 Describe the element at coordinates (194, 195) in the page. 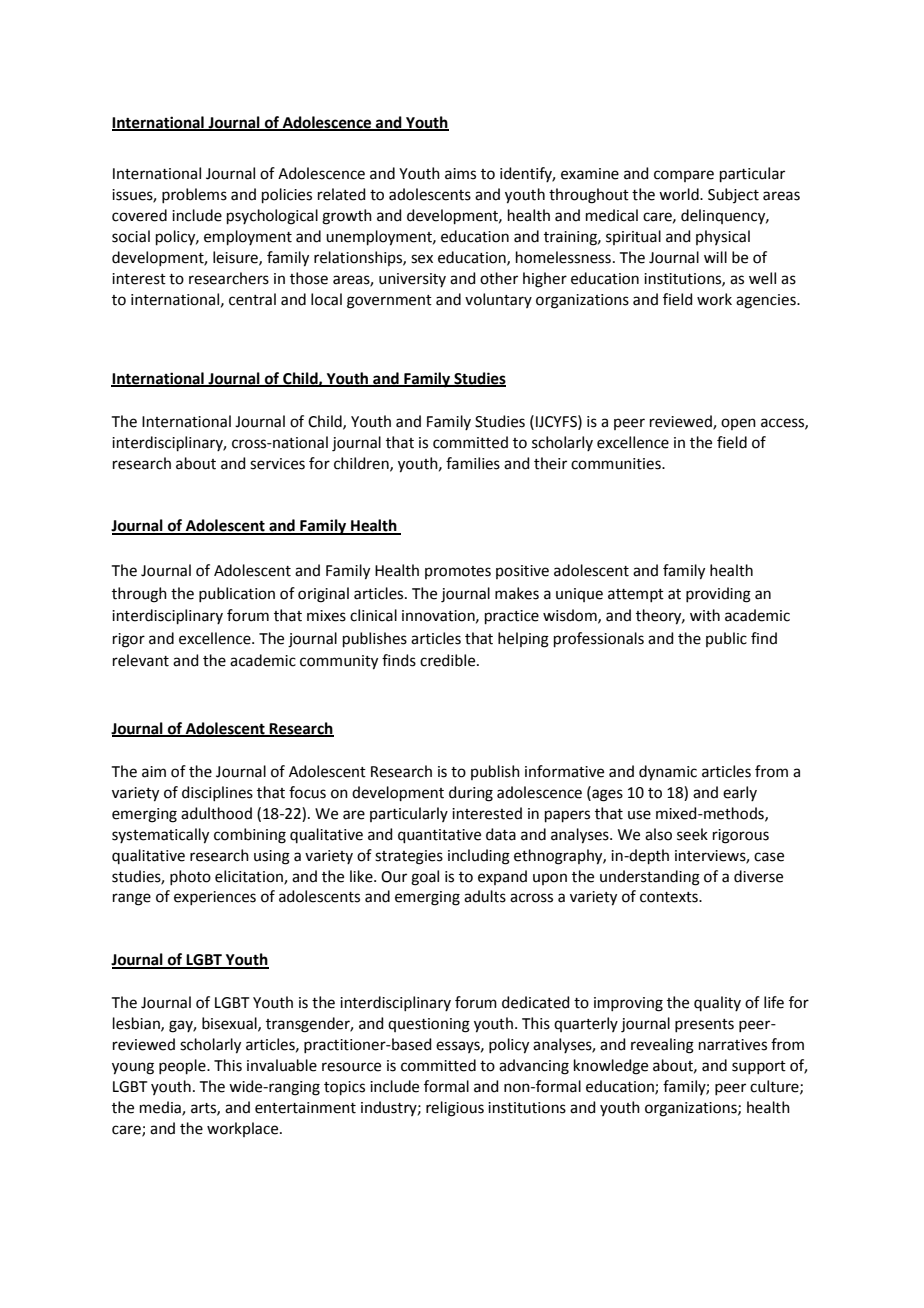

I see `problems` at that location.
